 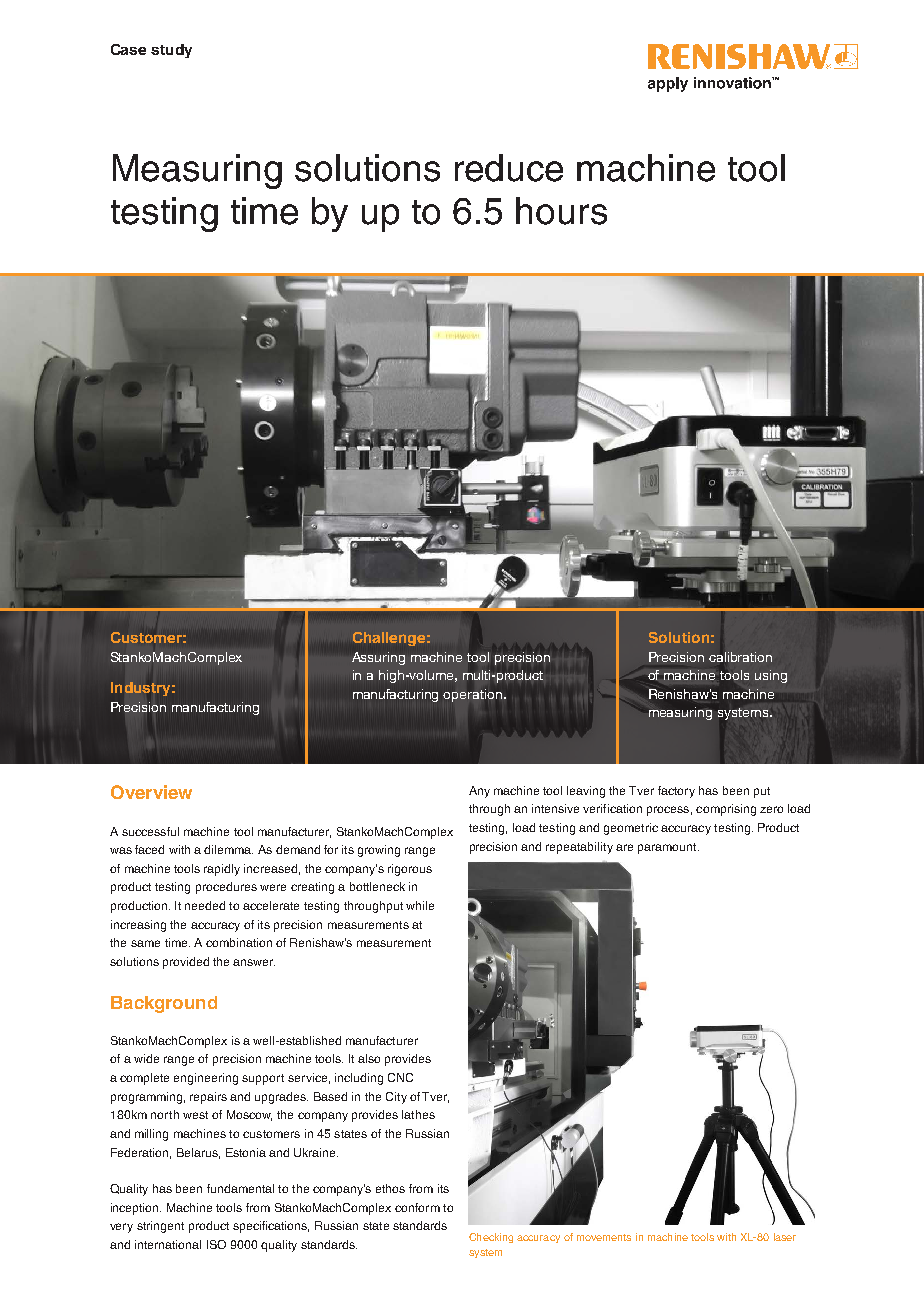 I want to click on Overview, so click(x=151, y=792).
